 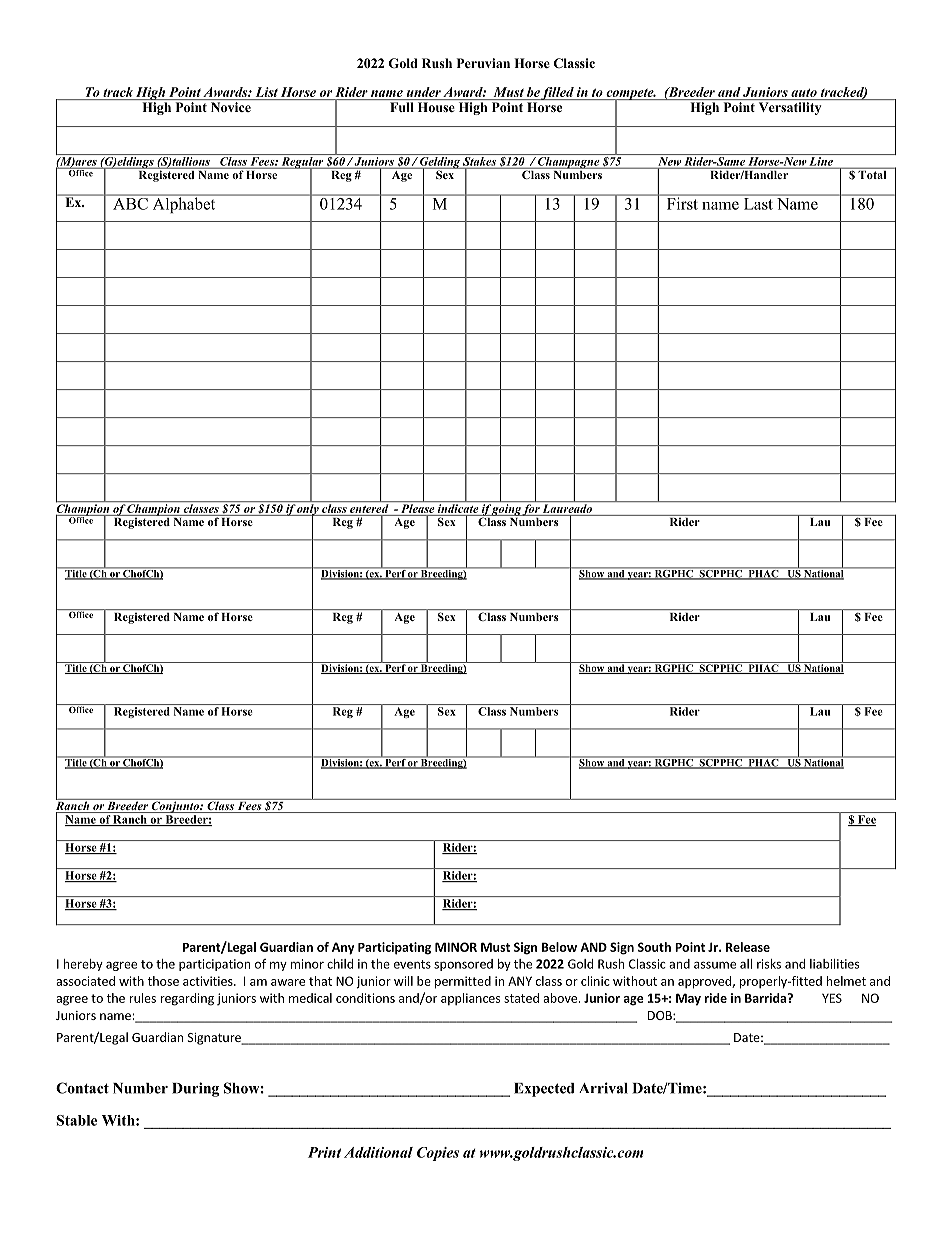 I want to click on Arrival, so click(x=603, y=1088).
